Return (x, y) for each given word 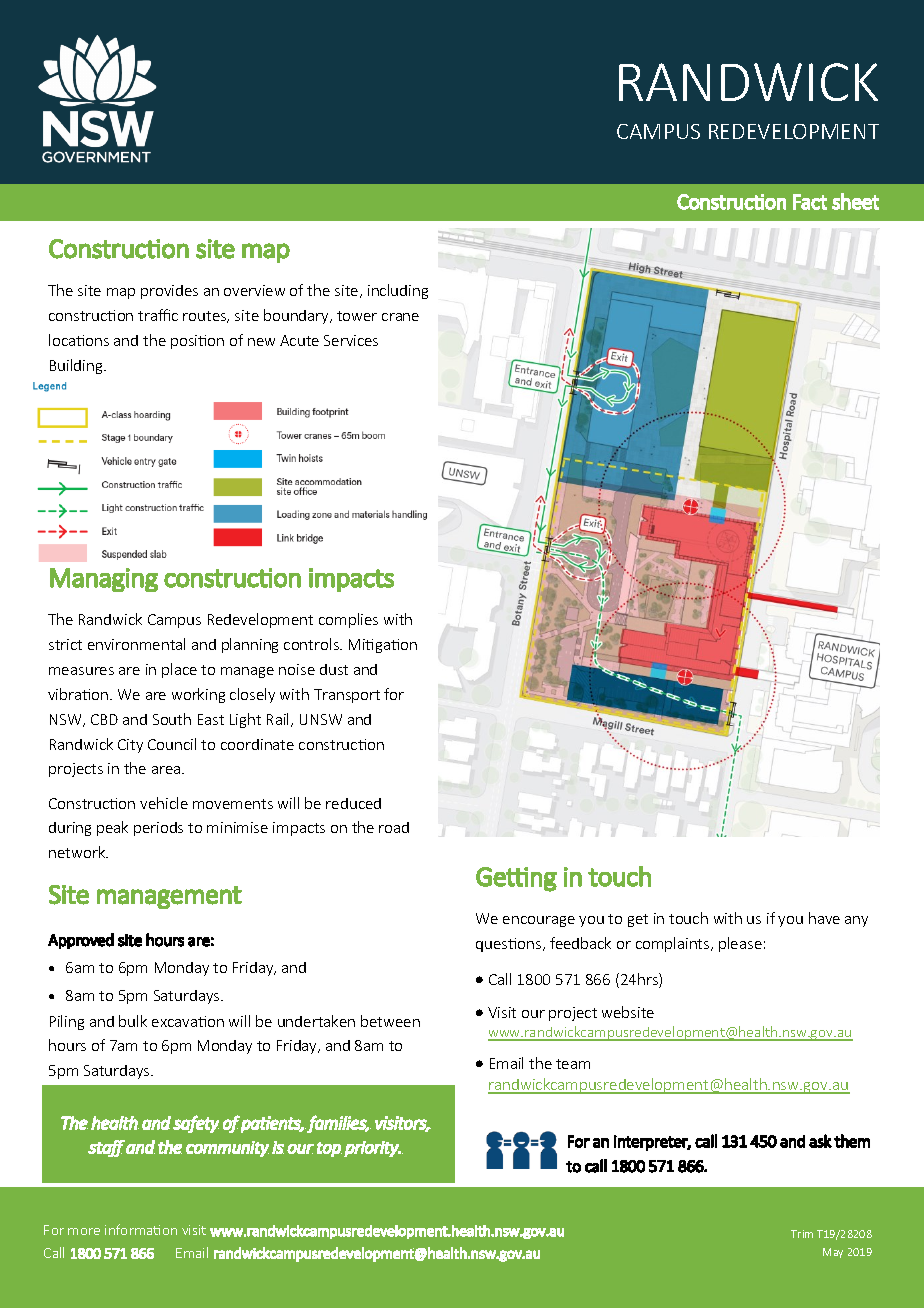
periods (158, 829)
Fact (810, 202)
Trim (802, 1234)
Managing (104, 580)
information (141, 1229)
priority (372, 1149)
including (398, 291)
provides (169, 292)
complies (348, 620)
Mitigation (383, 646)
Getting (516, 879)
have (824, 918)
